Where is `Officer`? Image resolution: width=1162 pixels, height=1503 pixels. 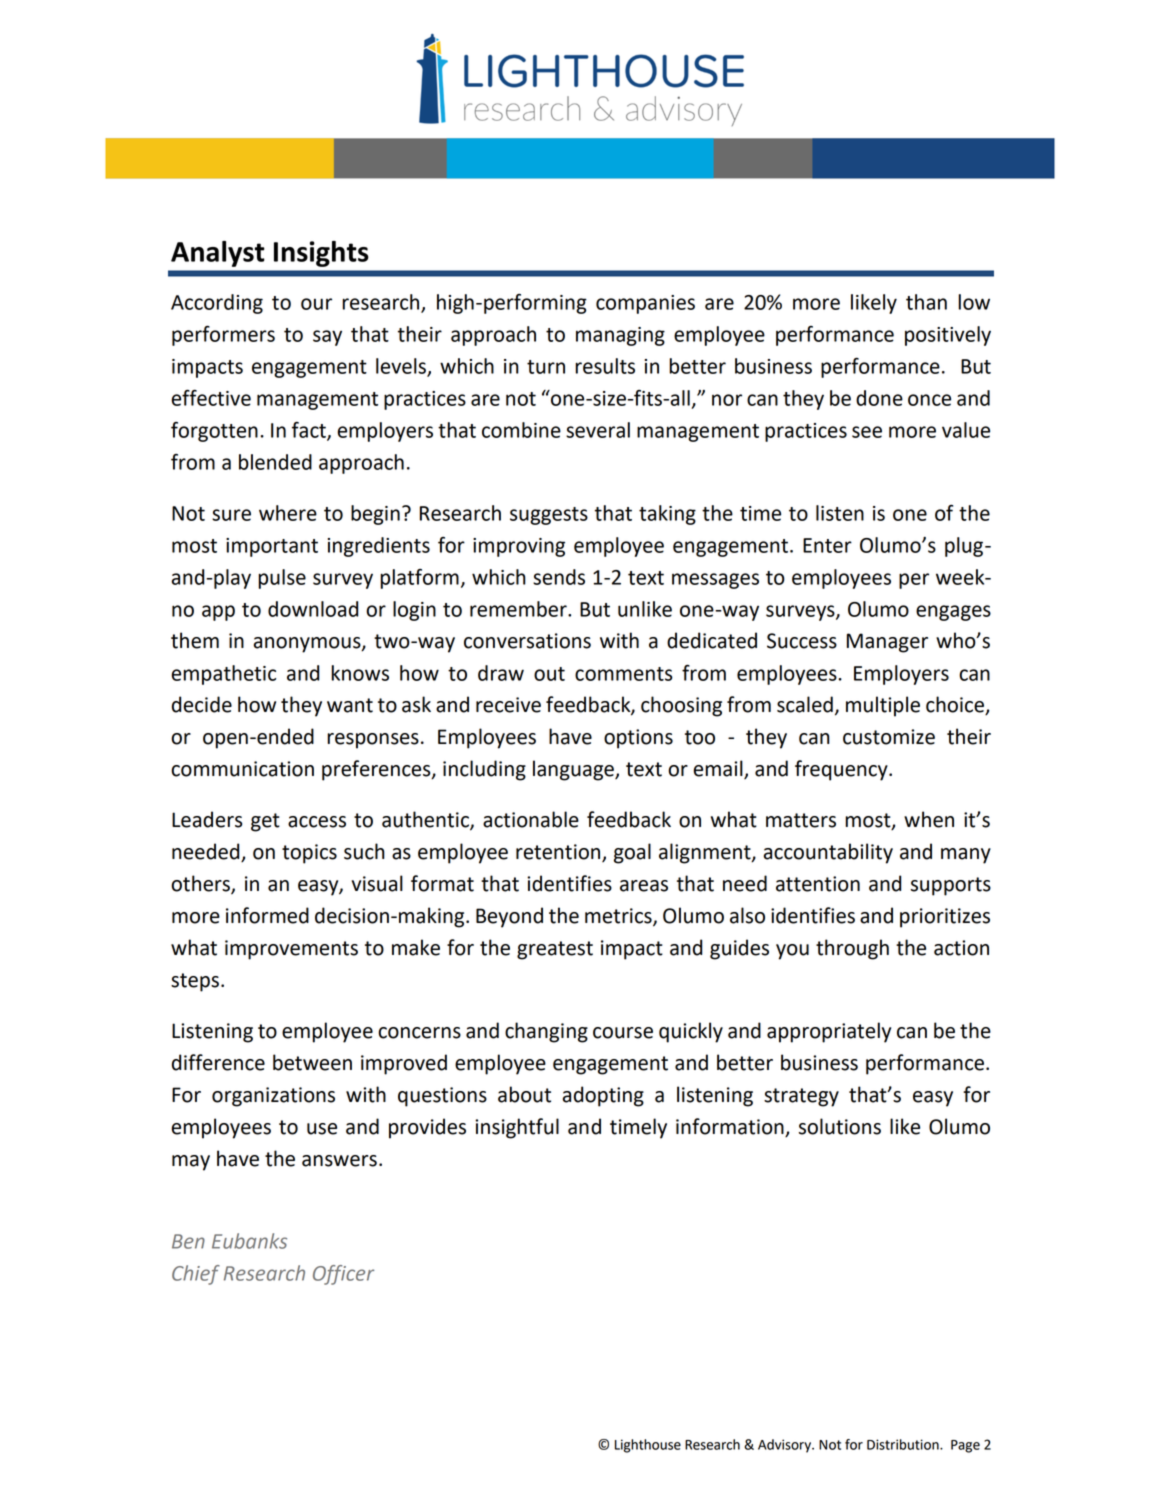
Officer is located at coordinates (343, 1275).
